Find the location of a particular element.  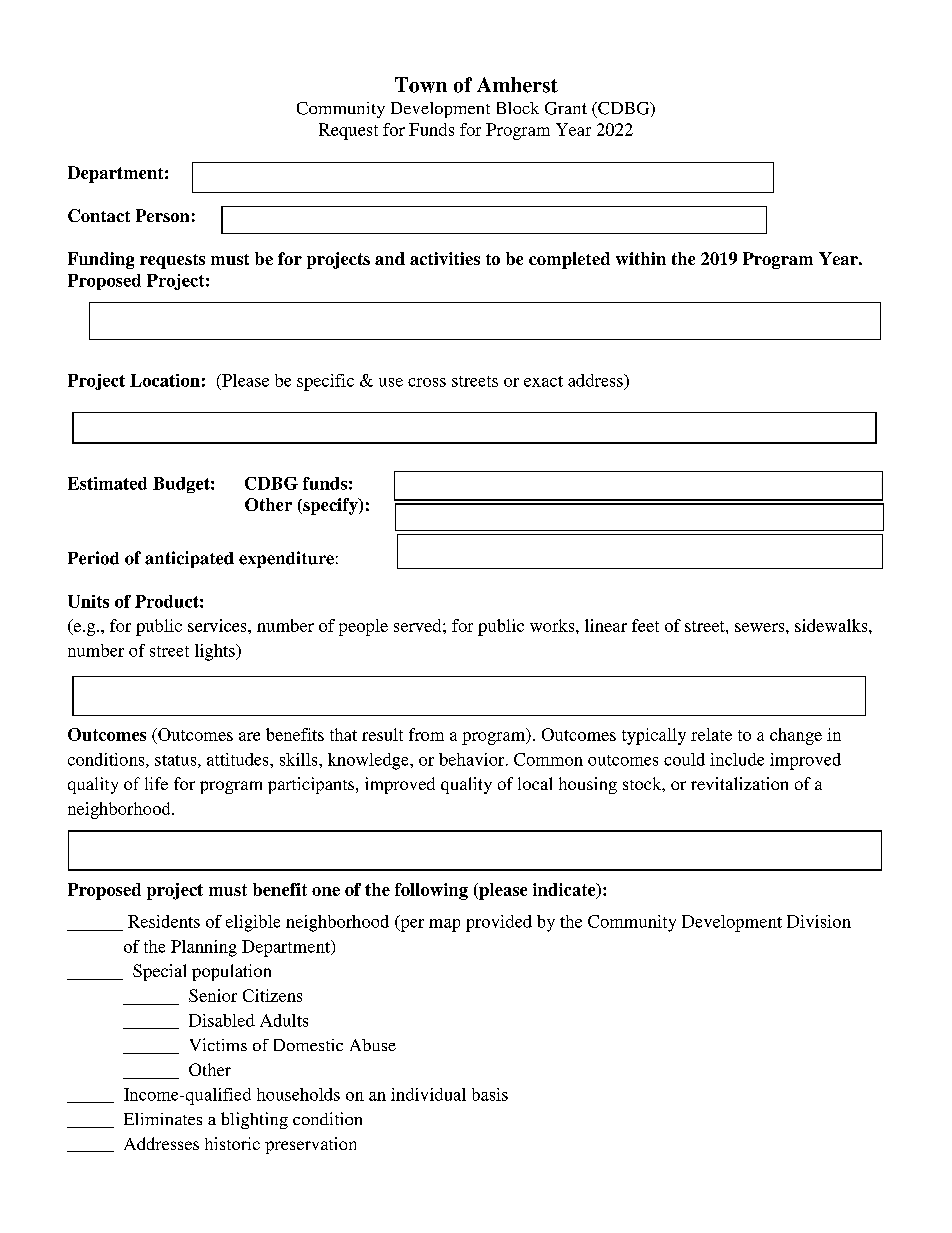

Town is located at coordinates (421, 85).
